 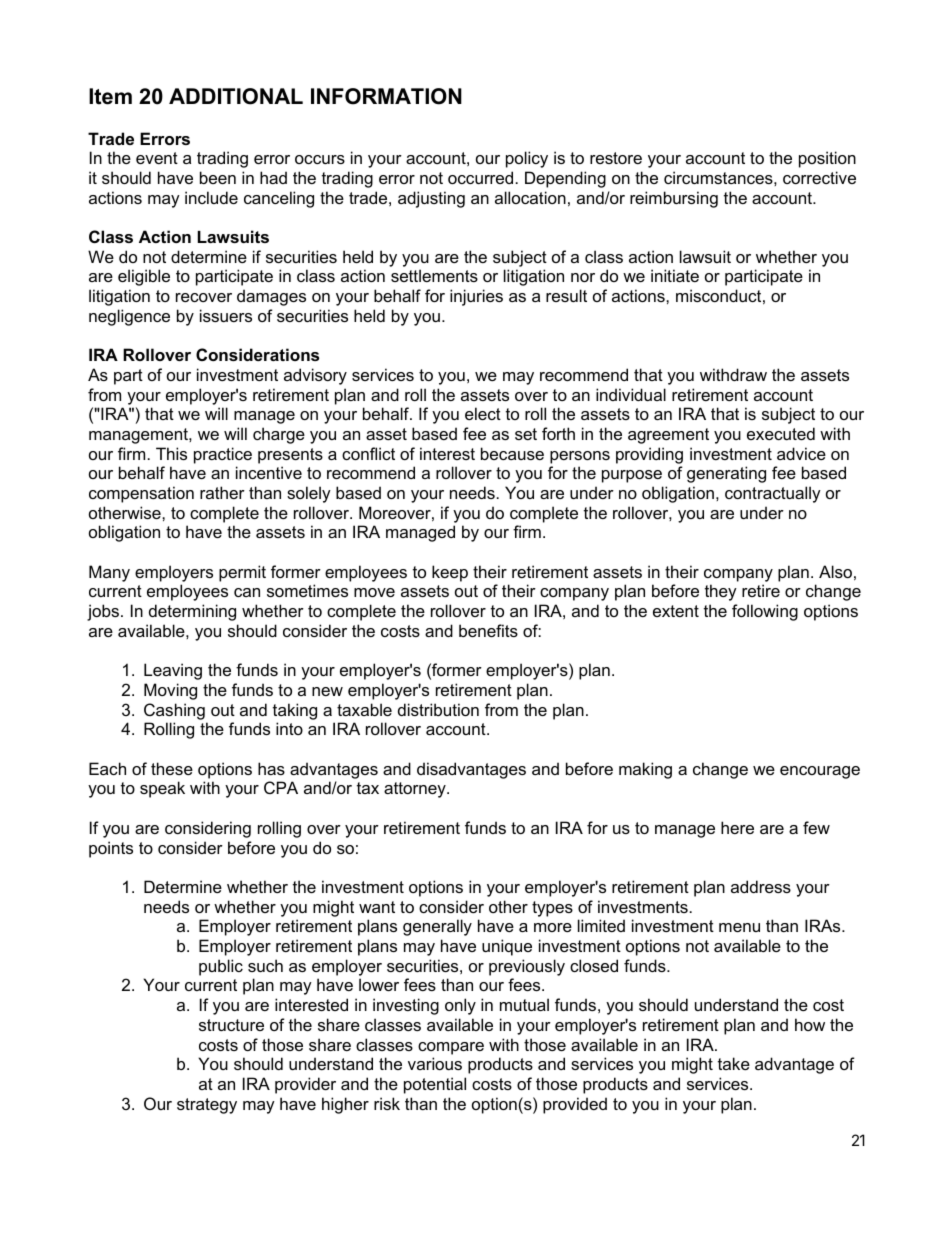 What do you see at coordinates (765, 612) in the screenshot?
I see `following` at bounding box center [765, 612].
